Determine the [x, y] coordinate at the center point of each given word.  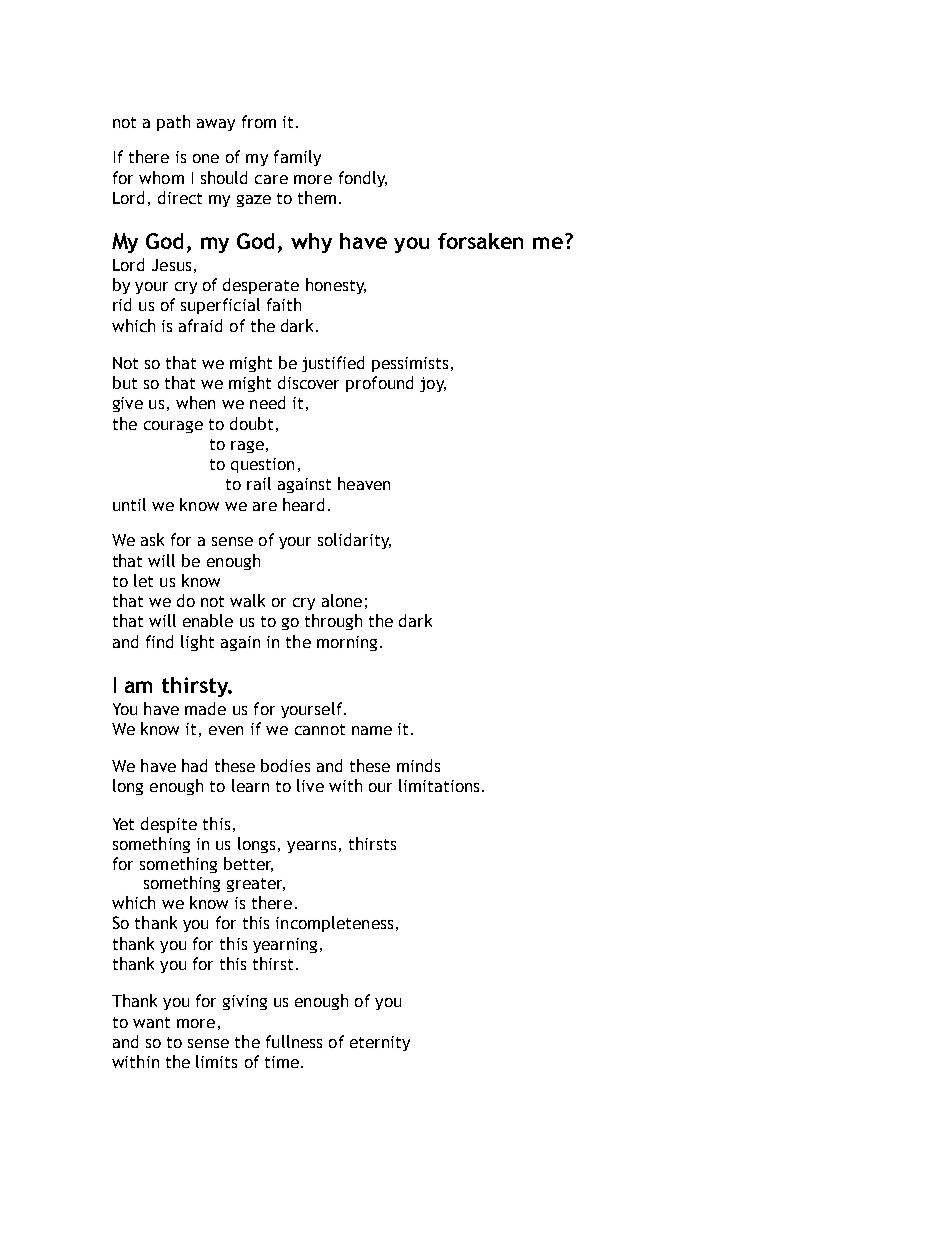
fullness [294, 1041]
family [297, 158]
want [151, 1022]
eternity [380, 1043]
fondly [363, 179]
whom [161, 177]
